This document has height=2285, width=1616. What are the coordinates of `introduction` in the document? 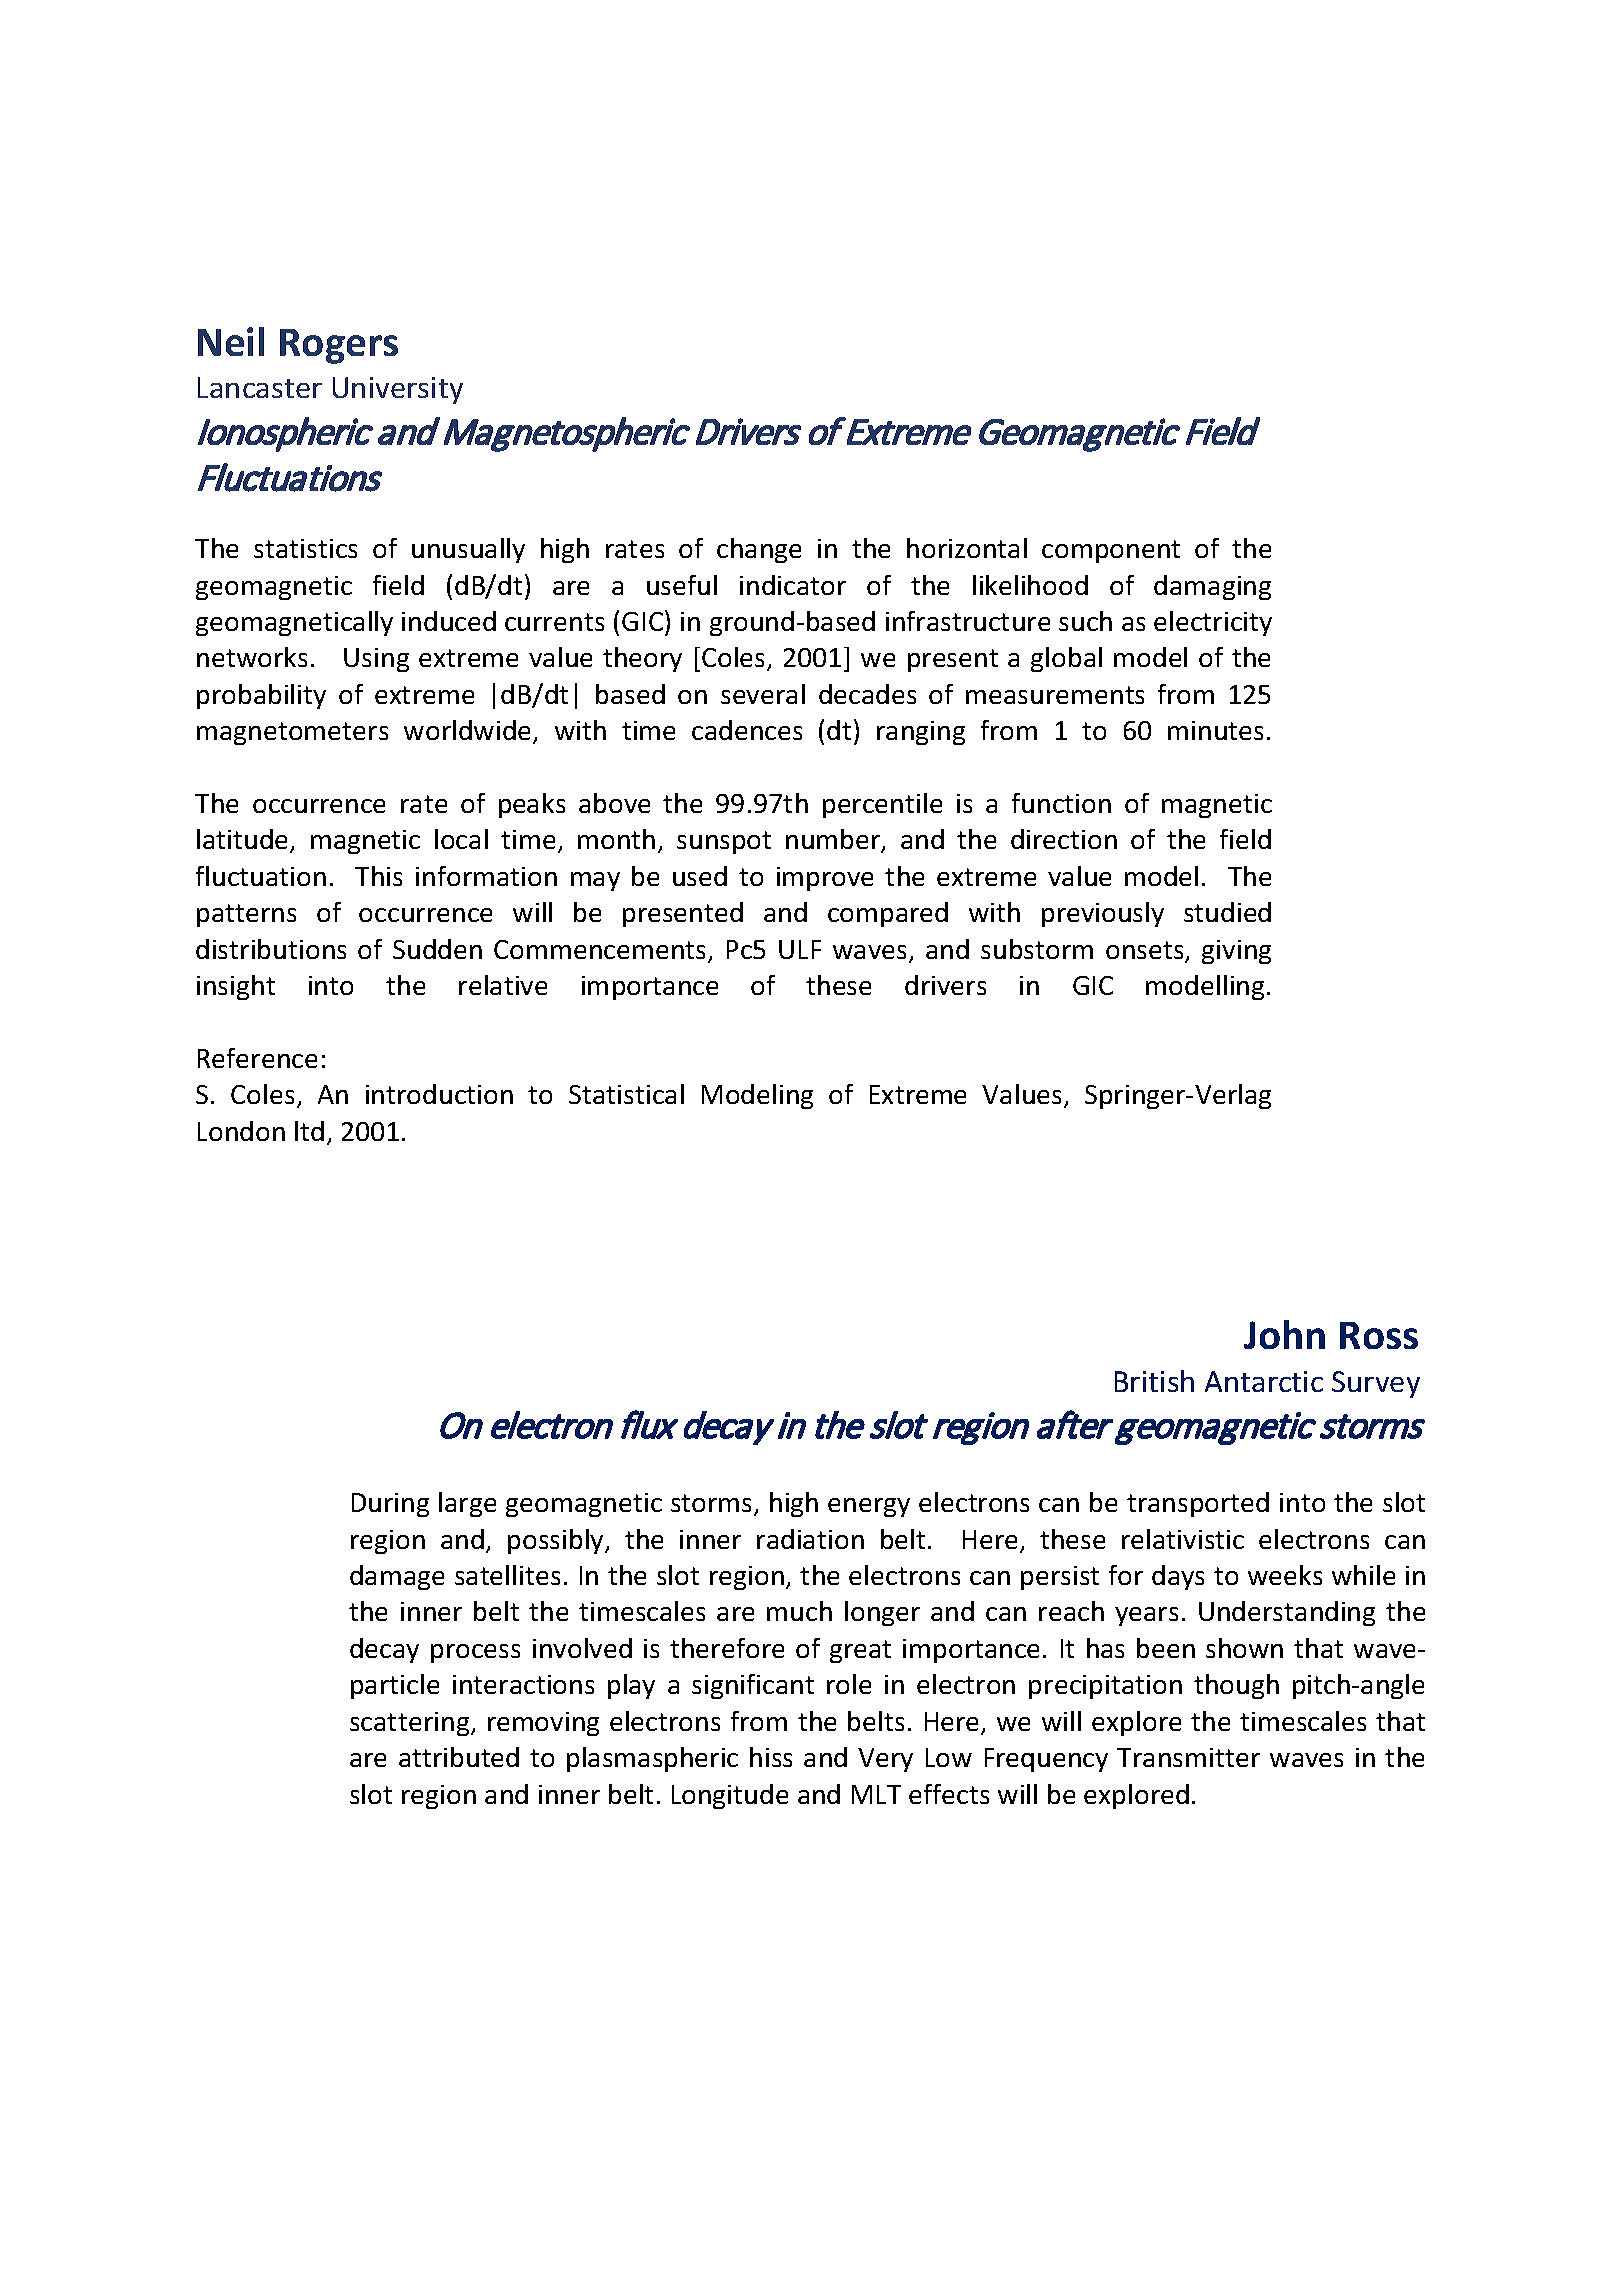 It's located at (439, 1094).
